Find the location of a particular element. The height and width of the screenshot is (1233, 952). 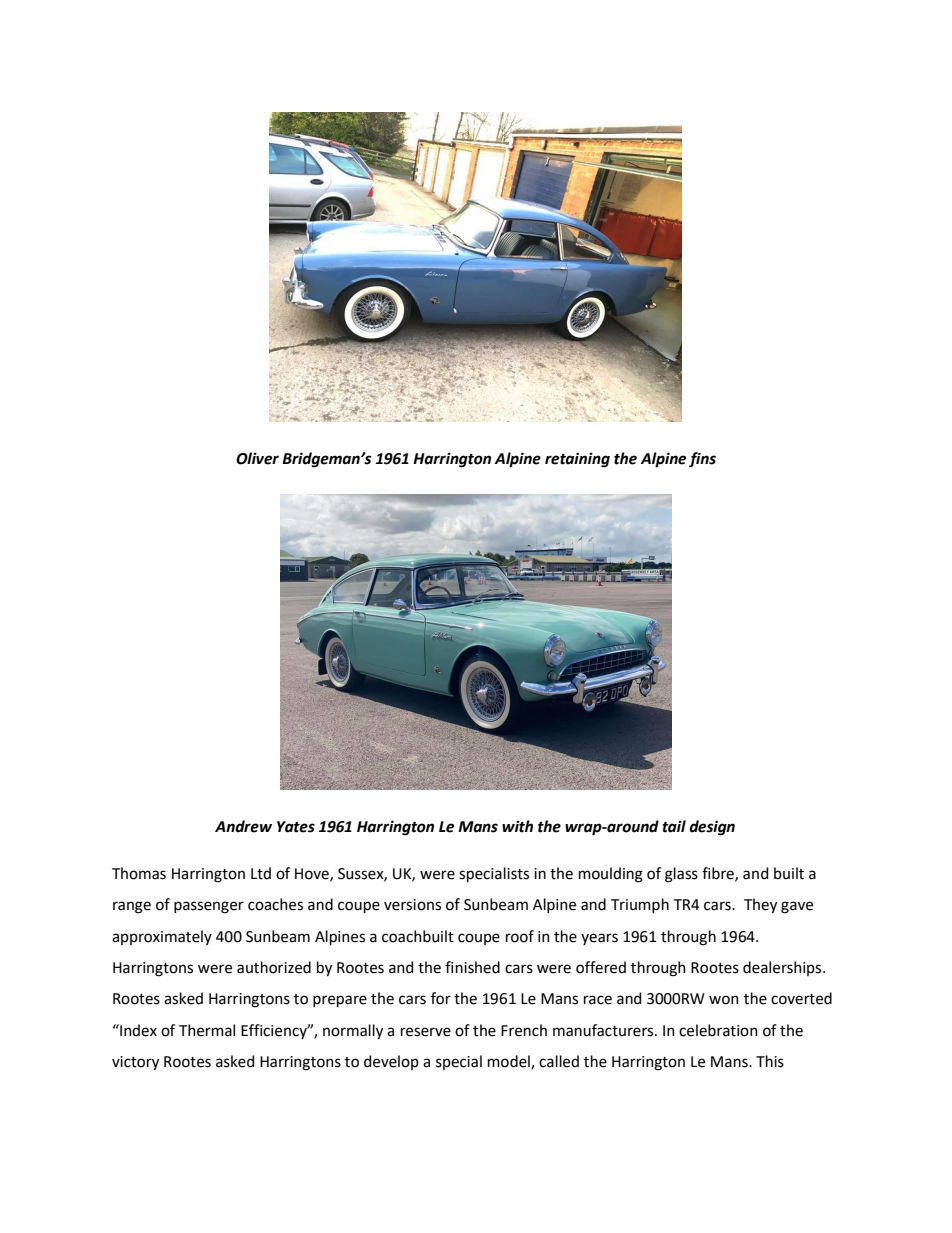

Oliver is located at coordinates (257, 458).
